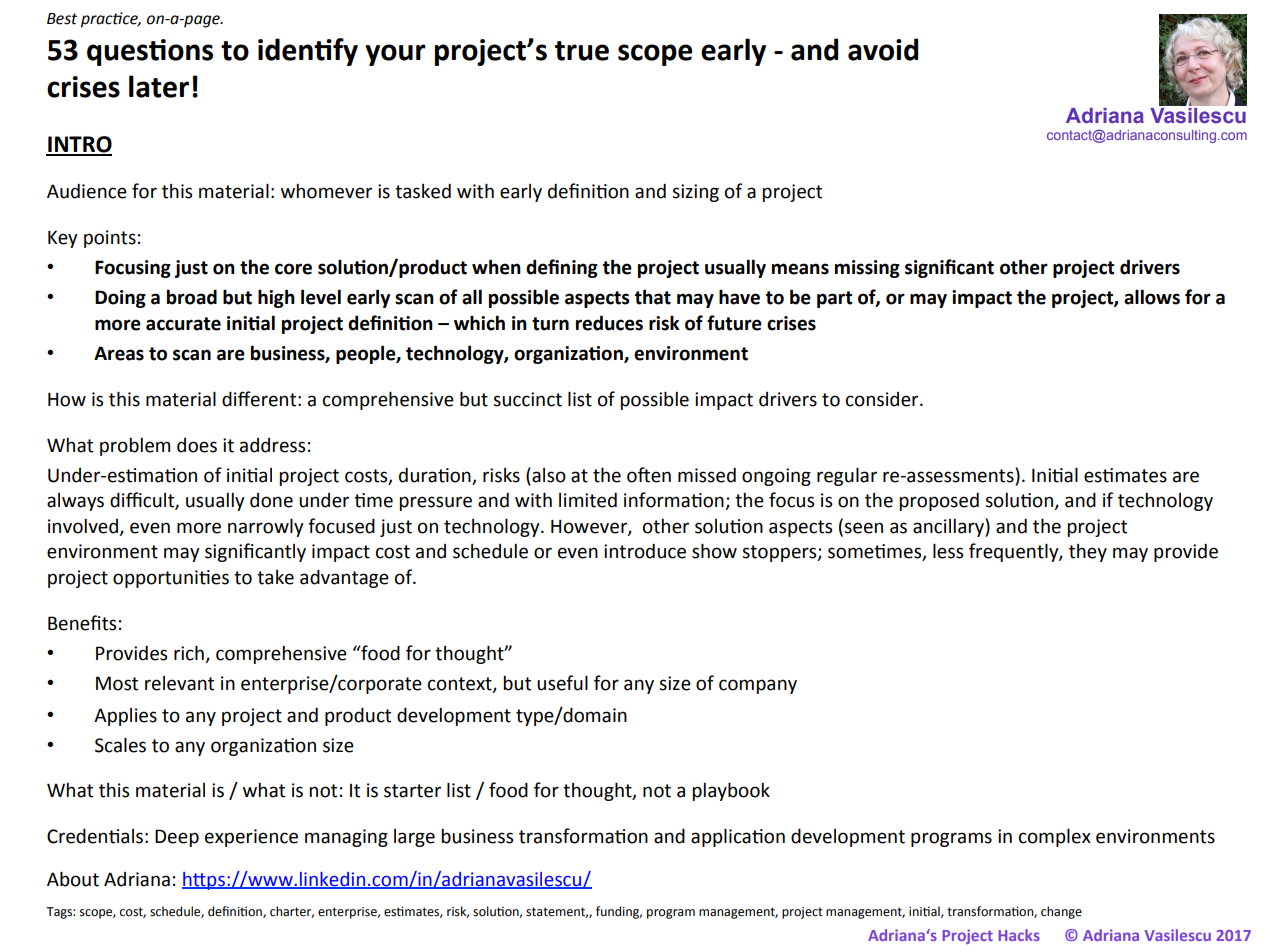  Describe the element at coordinates (73, 879) in the page. I see `About` at that location.
